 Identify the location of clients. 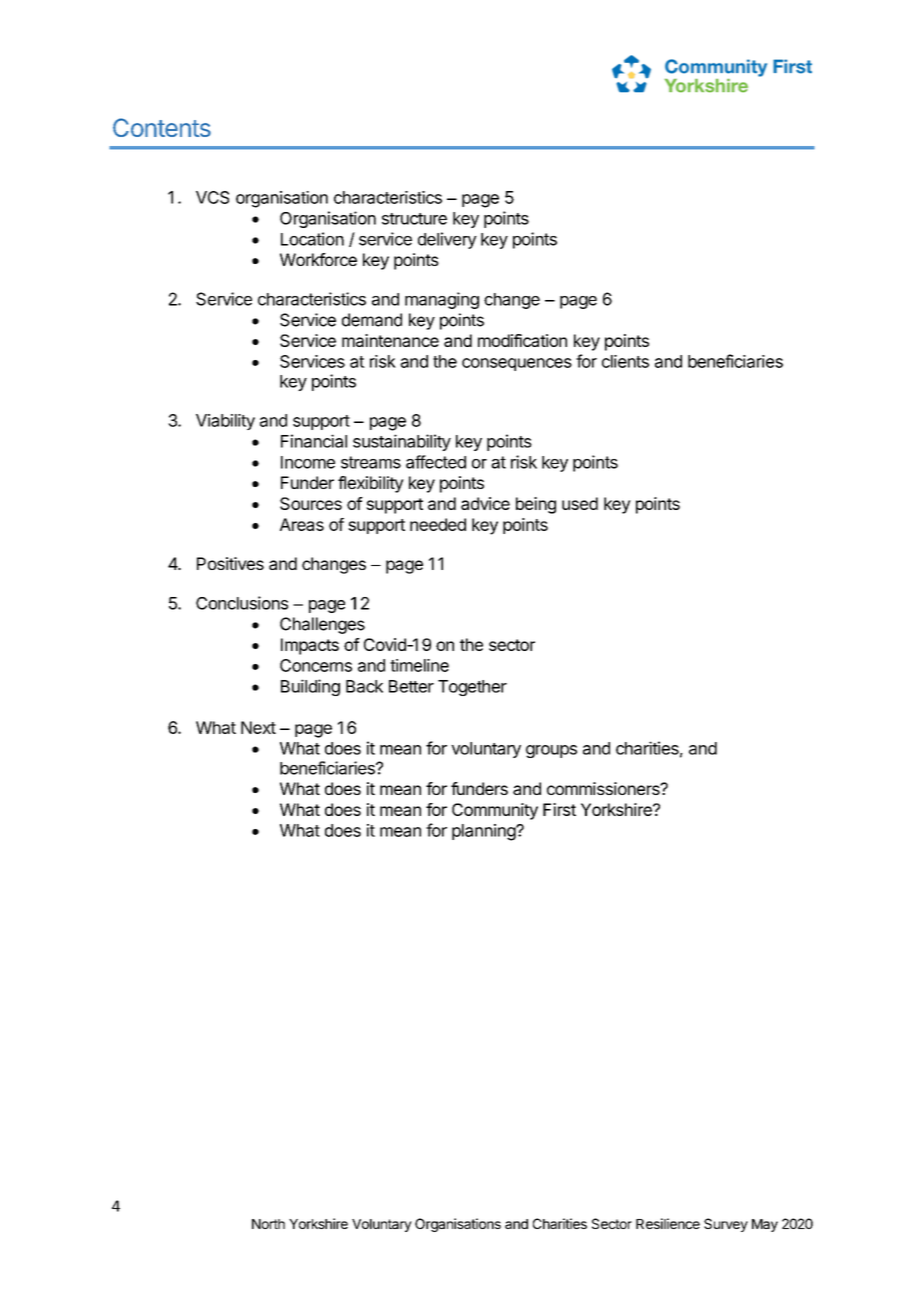
(625, 361).
